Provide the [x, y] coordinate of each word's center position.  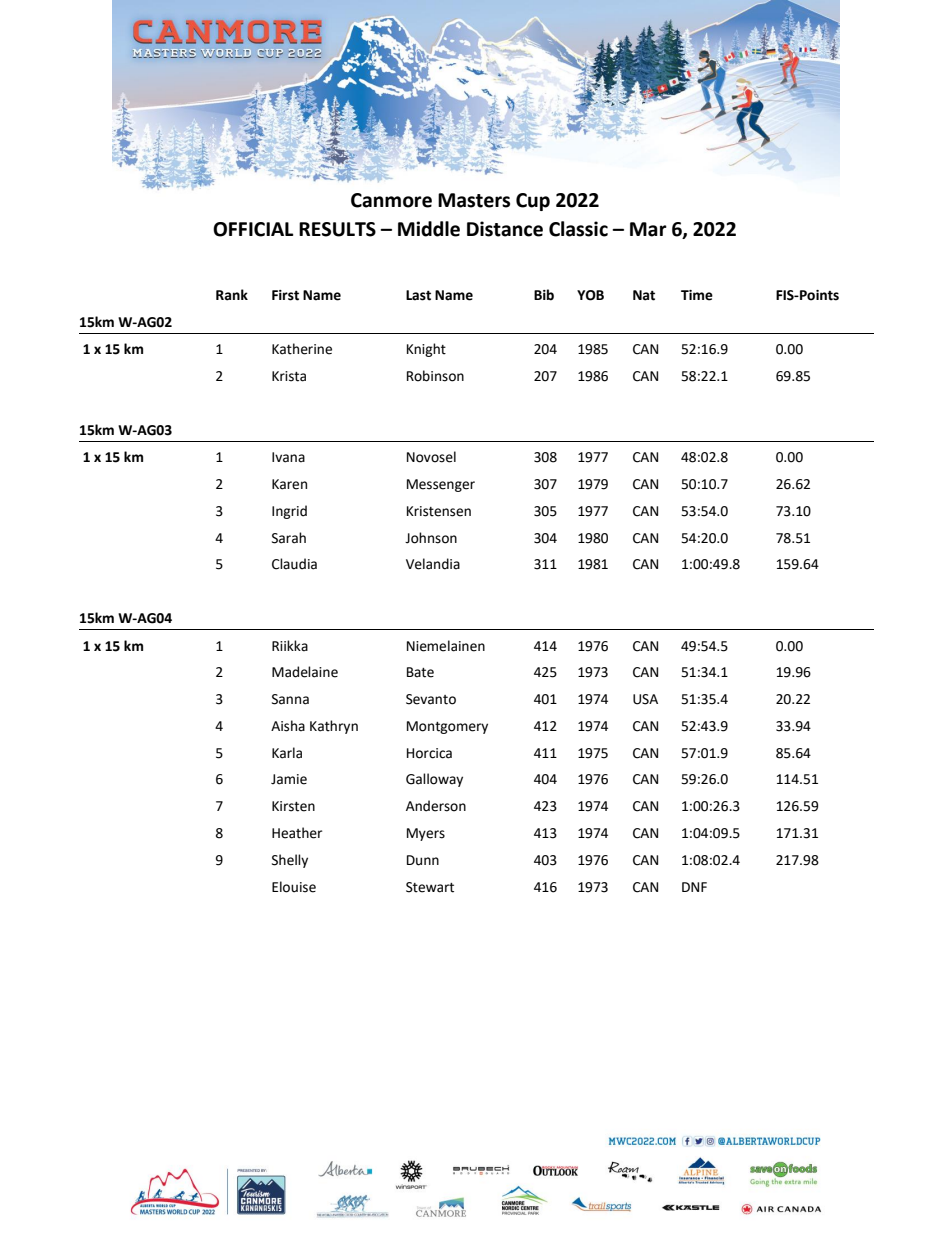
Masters [474, 200]
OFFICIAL [253, 229]
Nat [644, 295]
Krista [289, 376]
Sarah [289, 538]
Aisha [288, 726]
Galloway [434, 780]
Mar [648, 229]
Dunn [423, 860]
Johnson [431, 538]
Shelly [290, 861]
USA [645, 699]
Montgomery [447, 727]
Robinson [435, 376]
